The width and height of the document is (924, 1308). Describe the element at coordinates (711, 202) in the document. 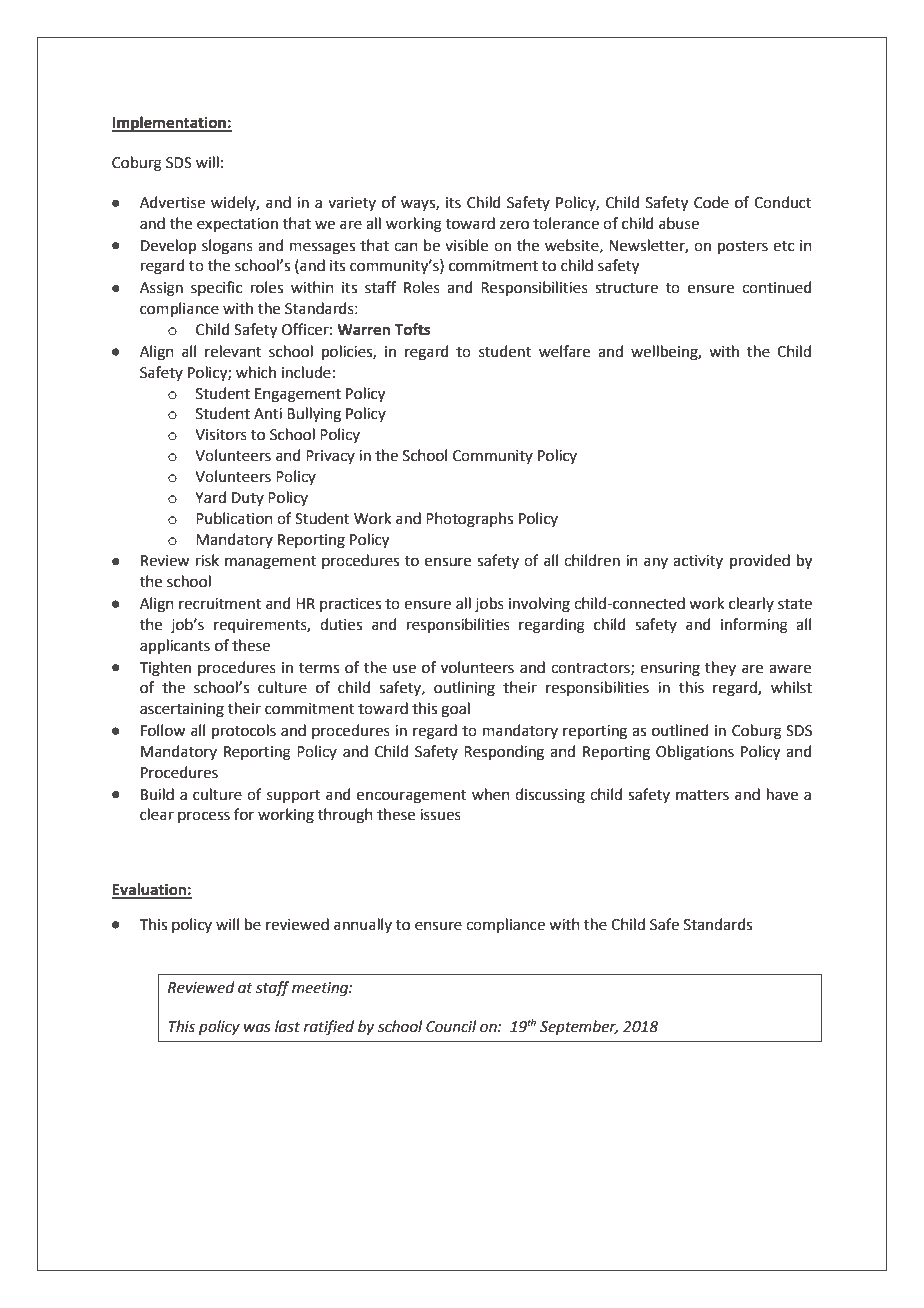

I see `Code` at that location.
